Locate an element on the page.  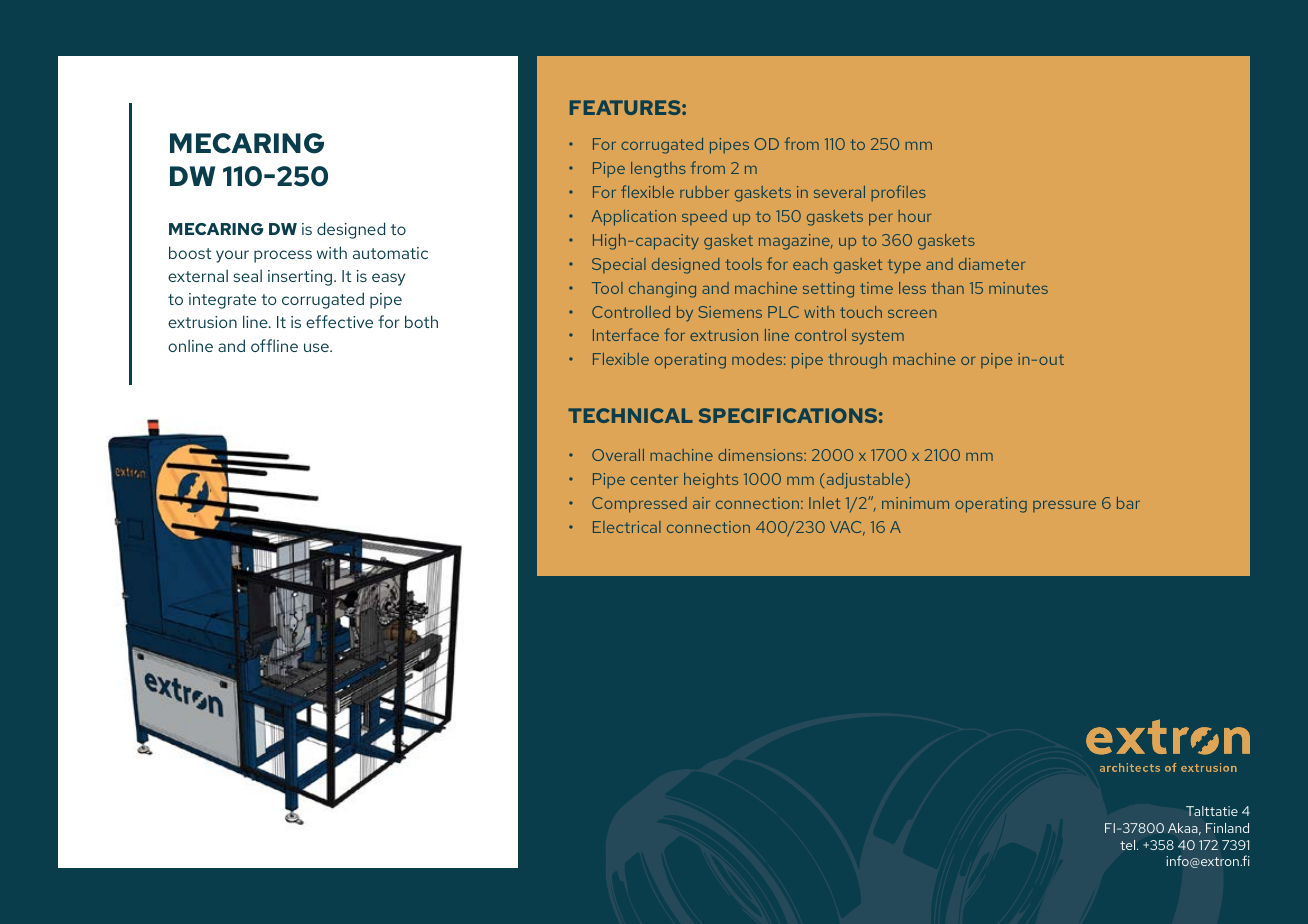
Finland is located at coordinates (1227, 828).
